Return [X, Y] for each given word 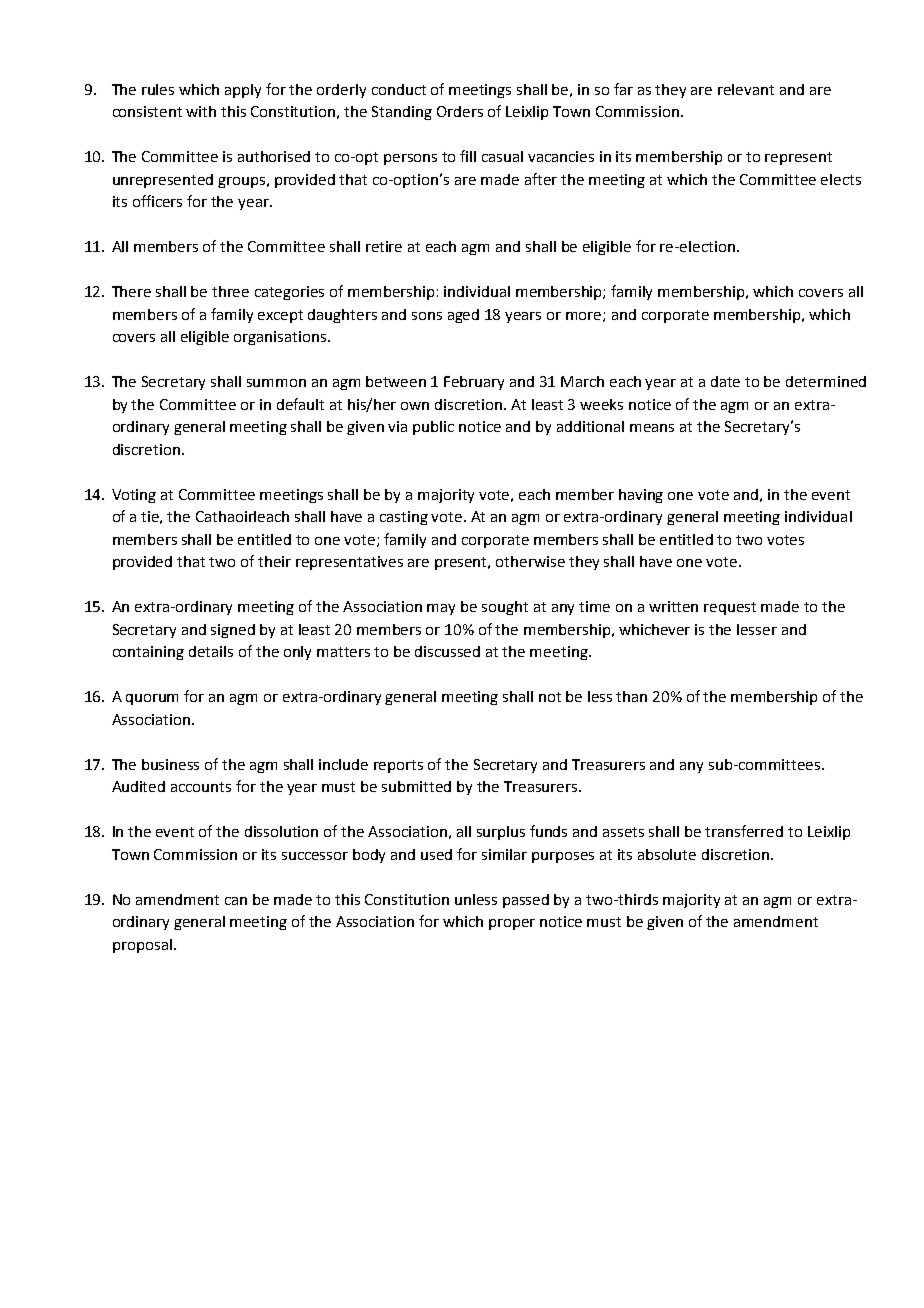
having [641, 496]
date [725, 381]
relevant [746, 89]
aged [463, 316]
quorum [152, 699]
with [201, 111]
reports [398, 766]
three [230, 291]
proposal [142, 946]
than [631, 696]
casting [404, 518]
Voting [134, 496]
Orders [460, 111]
